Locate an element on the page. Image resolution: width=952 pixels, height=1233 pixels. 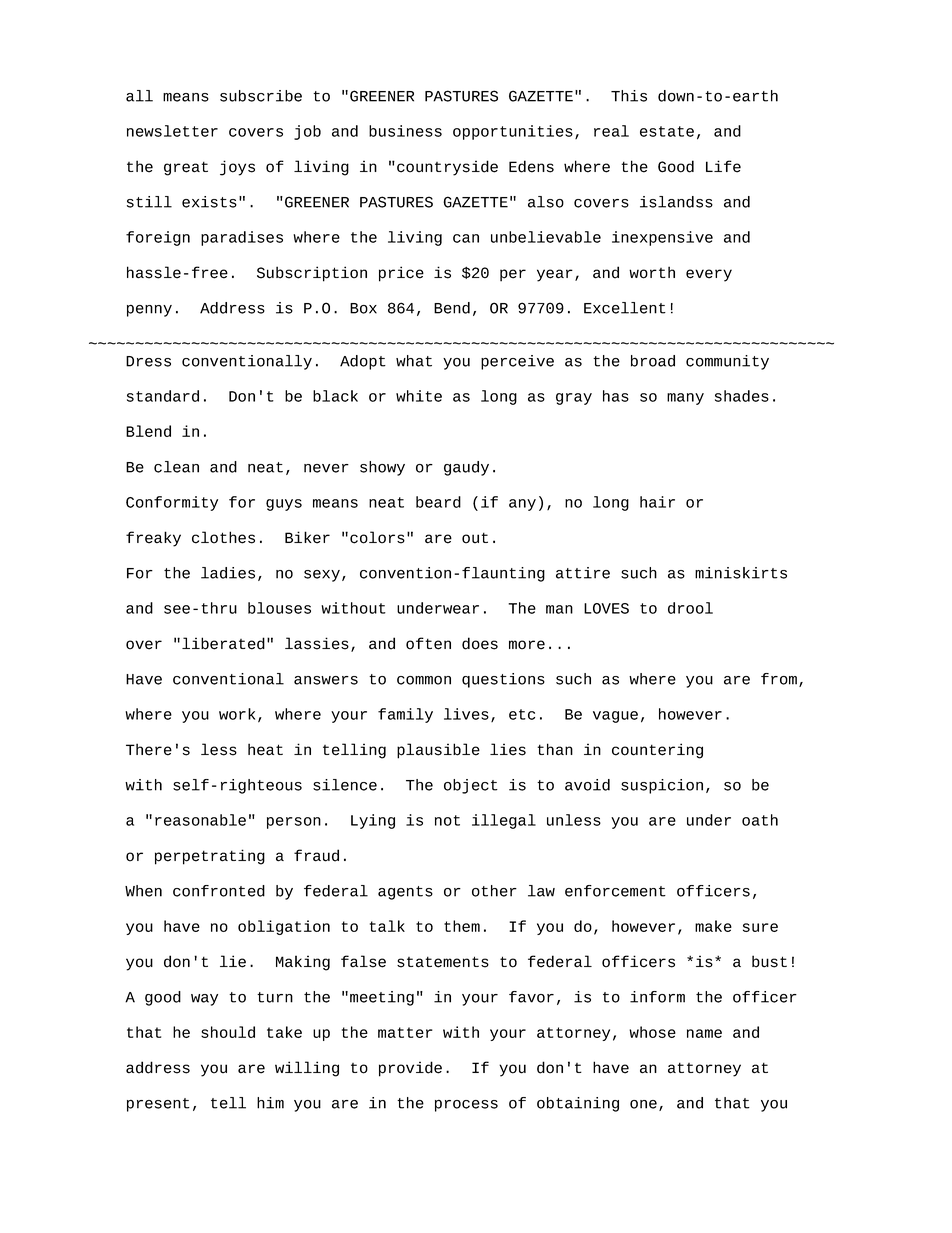
newsletter is located at coordinates (172, 131).
